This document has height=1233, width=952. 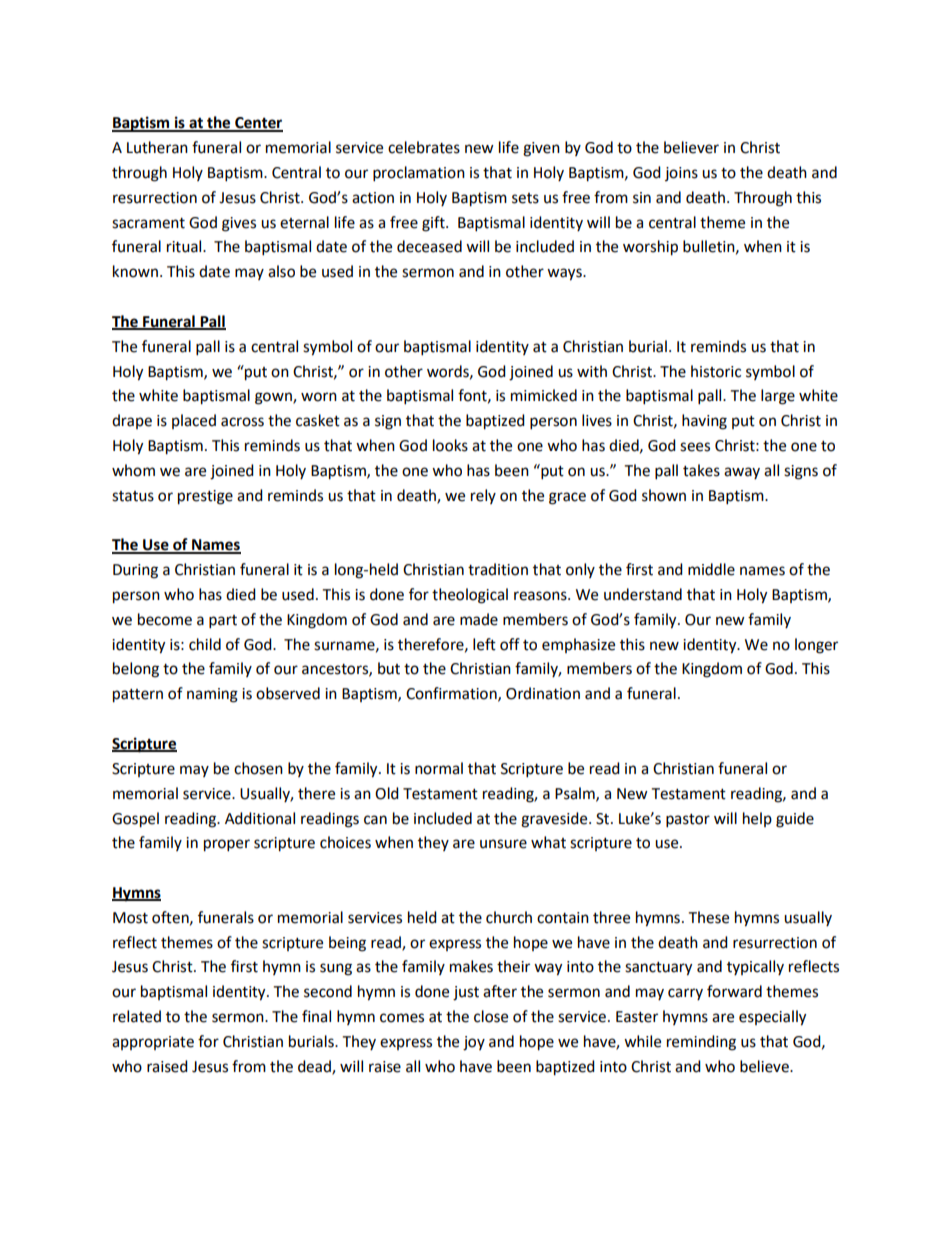 What do you see at coordinates (503, 844) in the document?
I see `unsure` at bounding box center [503, 844].
